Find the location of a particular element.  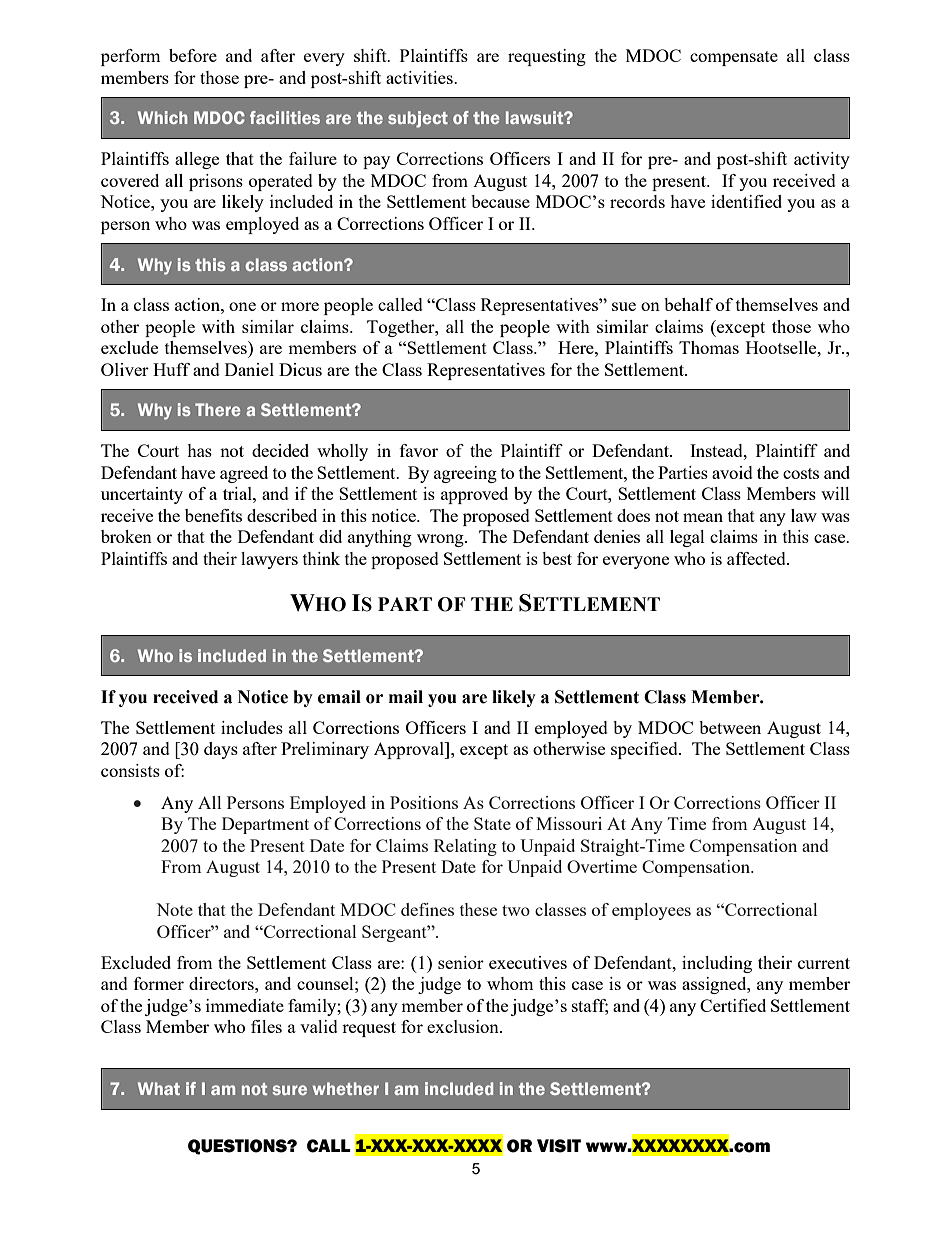

before is located at coordinates (193, 55).
